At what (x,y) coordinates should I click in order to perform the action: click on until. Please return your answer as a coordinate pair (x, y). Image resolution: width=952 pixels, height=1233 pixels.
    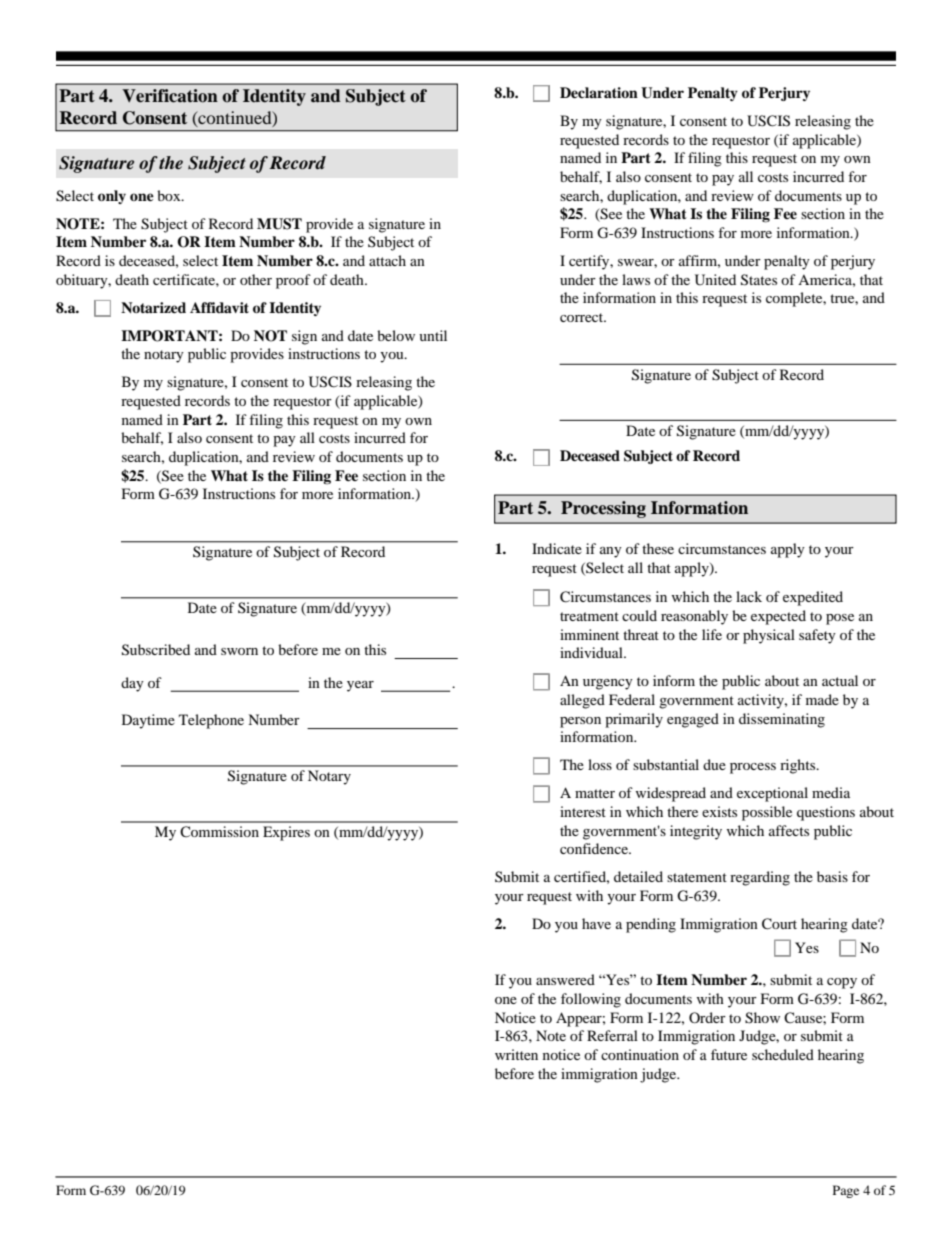
    Looking at the image, I should click on (433, 335).
